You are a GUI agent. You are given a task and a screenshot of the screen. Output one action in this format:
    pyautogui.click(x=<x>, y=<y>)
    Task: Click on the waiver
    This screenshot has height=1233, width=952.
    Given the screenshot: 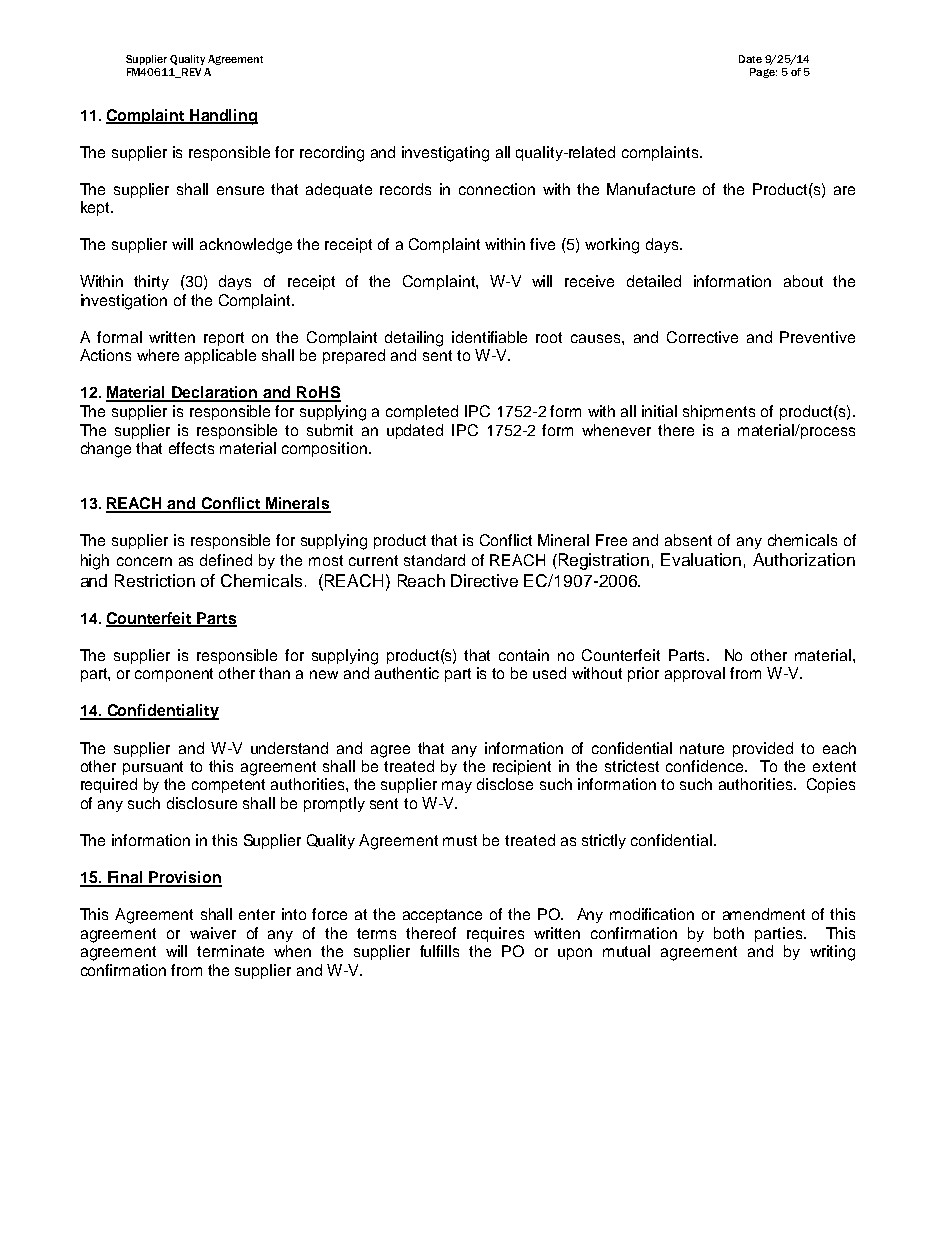 What is the action you would take?
    pyautogui.click(x=213, y=933)
